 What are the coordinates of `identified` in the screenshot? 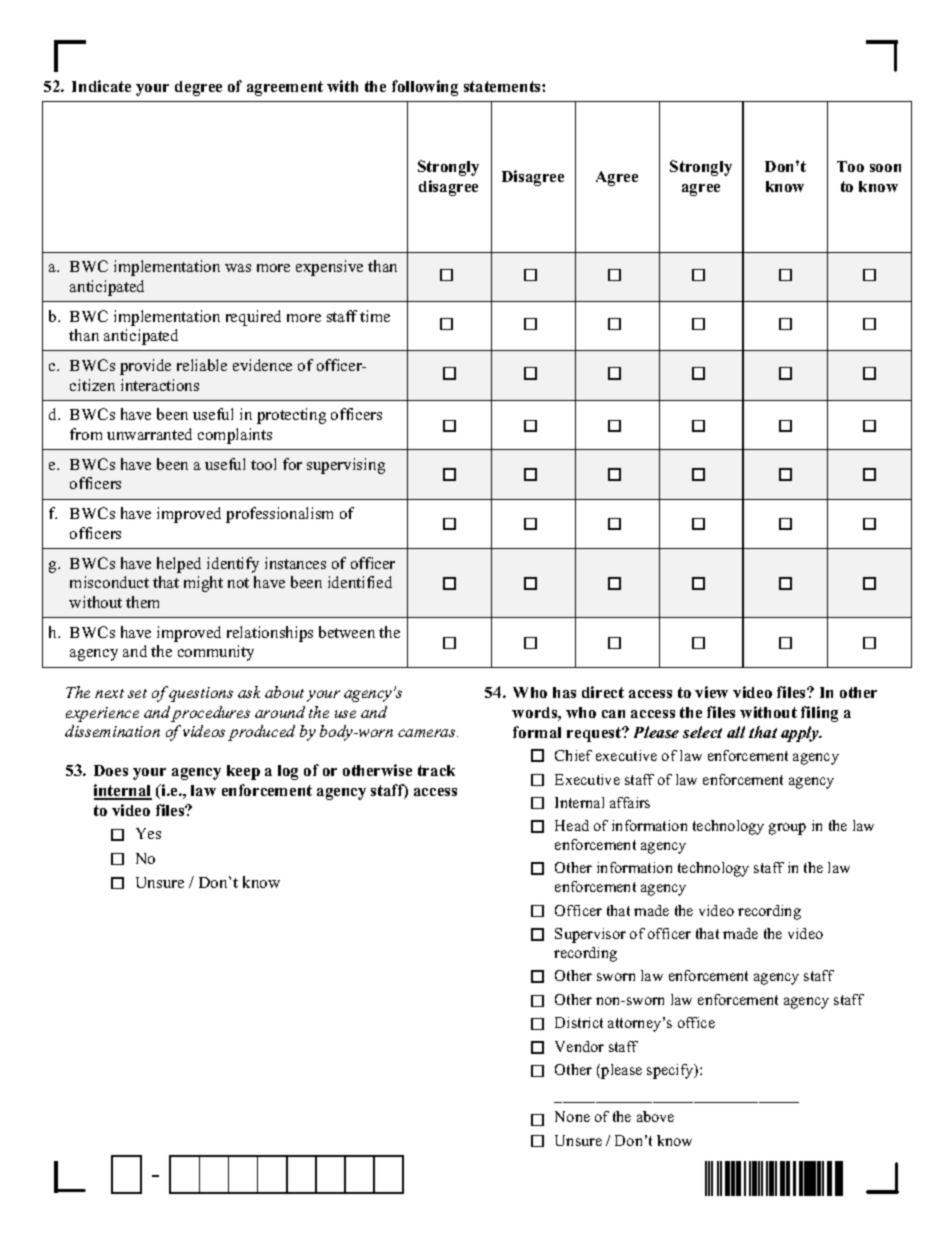 It's located at (360, 582).
